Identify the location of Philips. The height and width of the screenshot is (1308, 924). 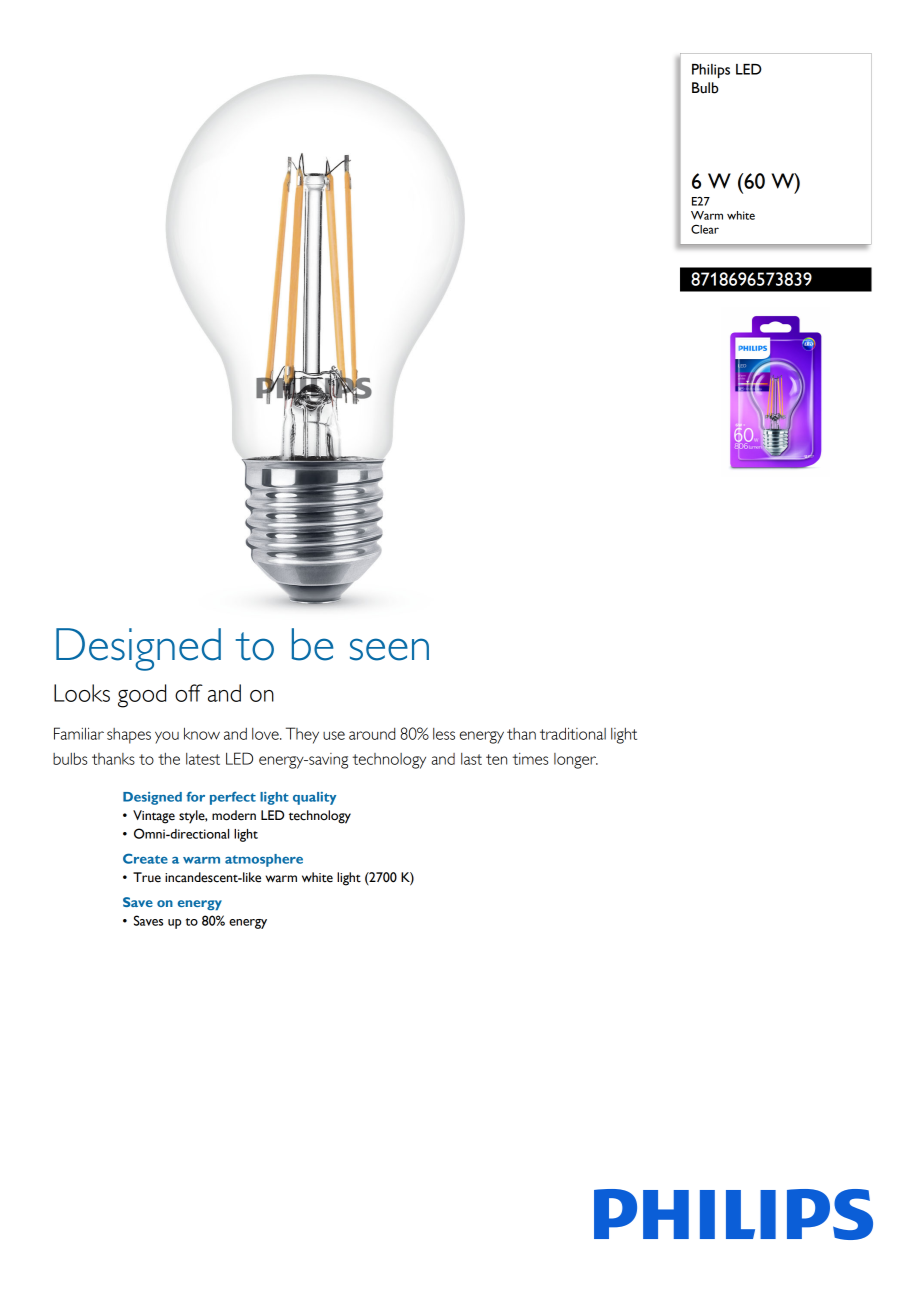
(711, 71).
